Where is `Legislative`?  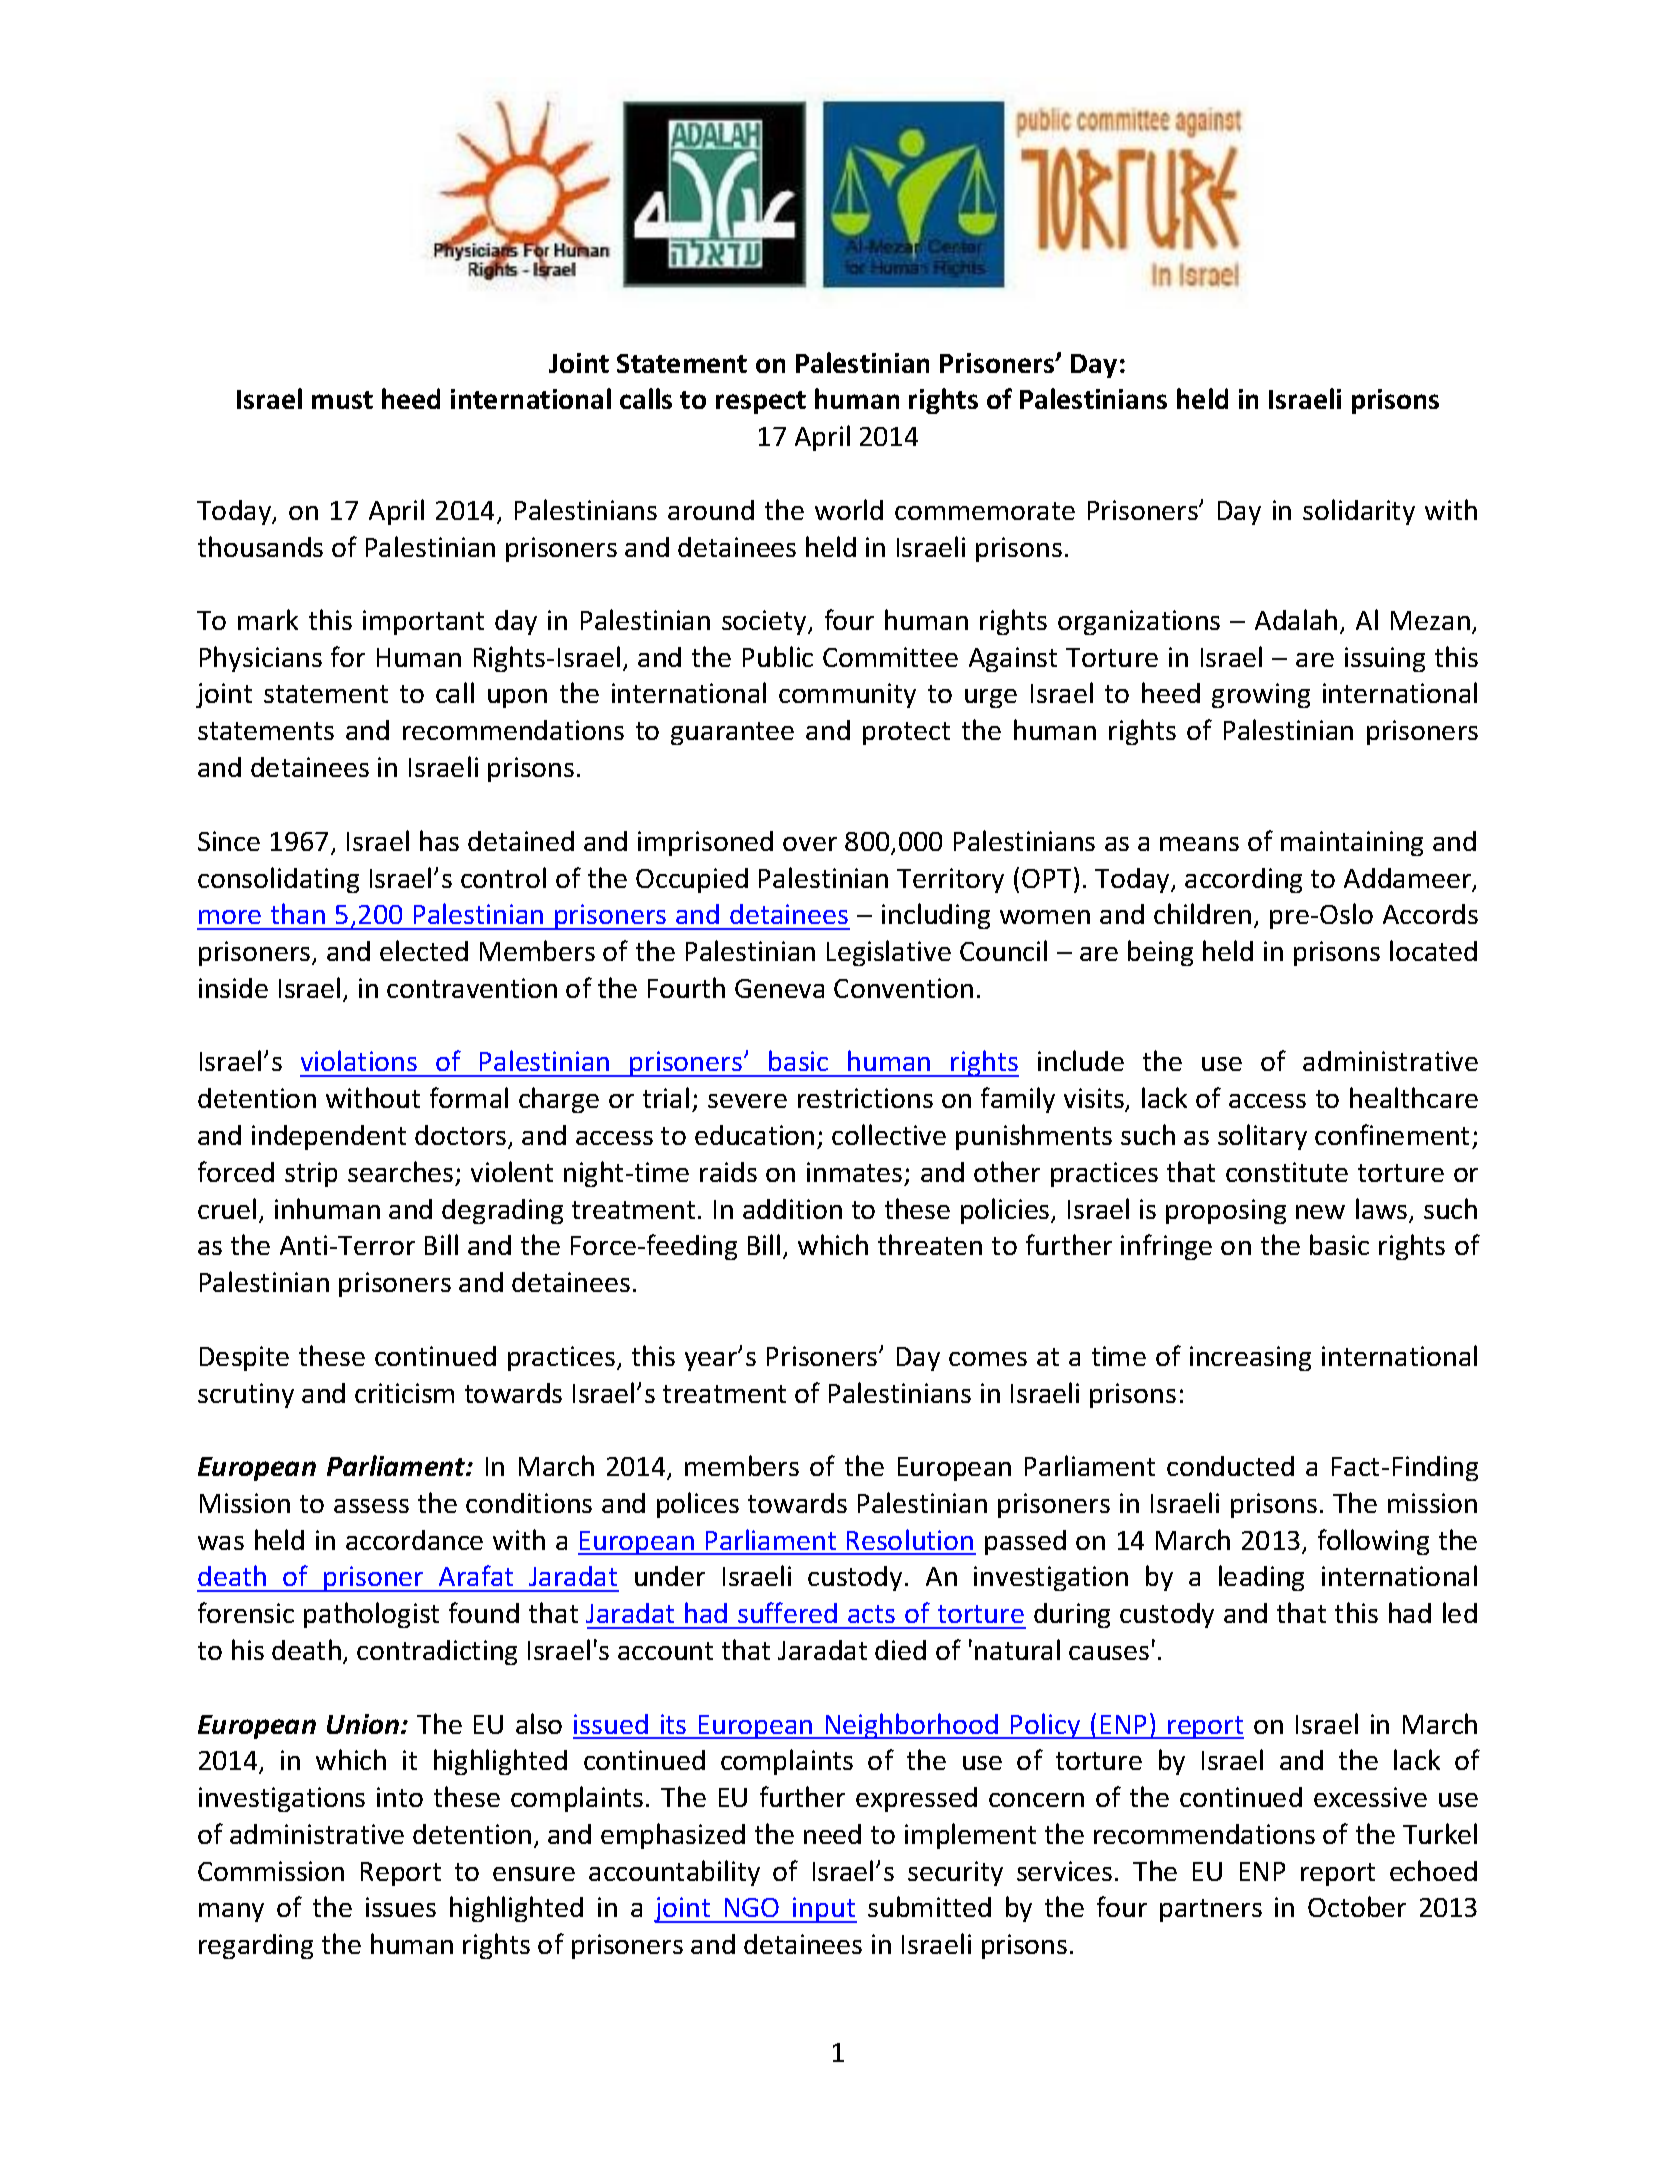 Legislative is located at coordinates (889, 953).
